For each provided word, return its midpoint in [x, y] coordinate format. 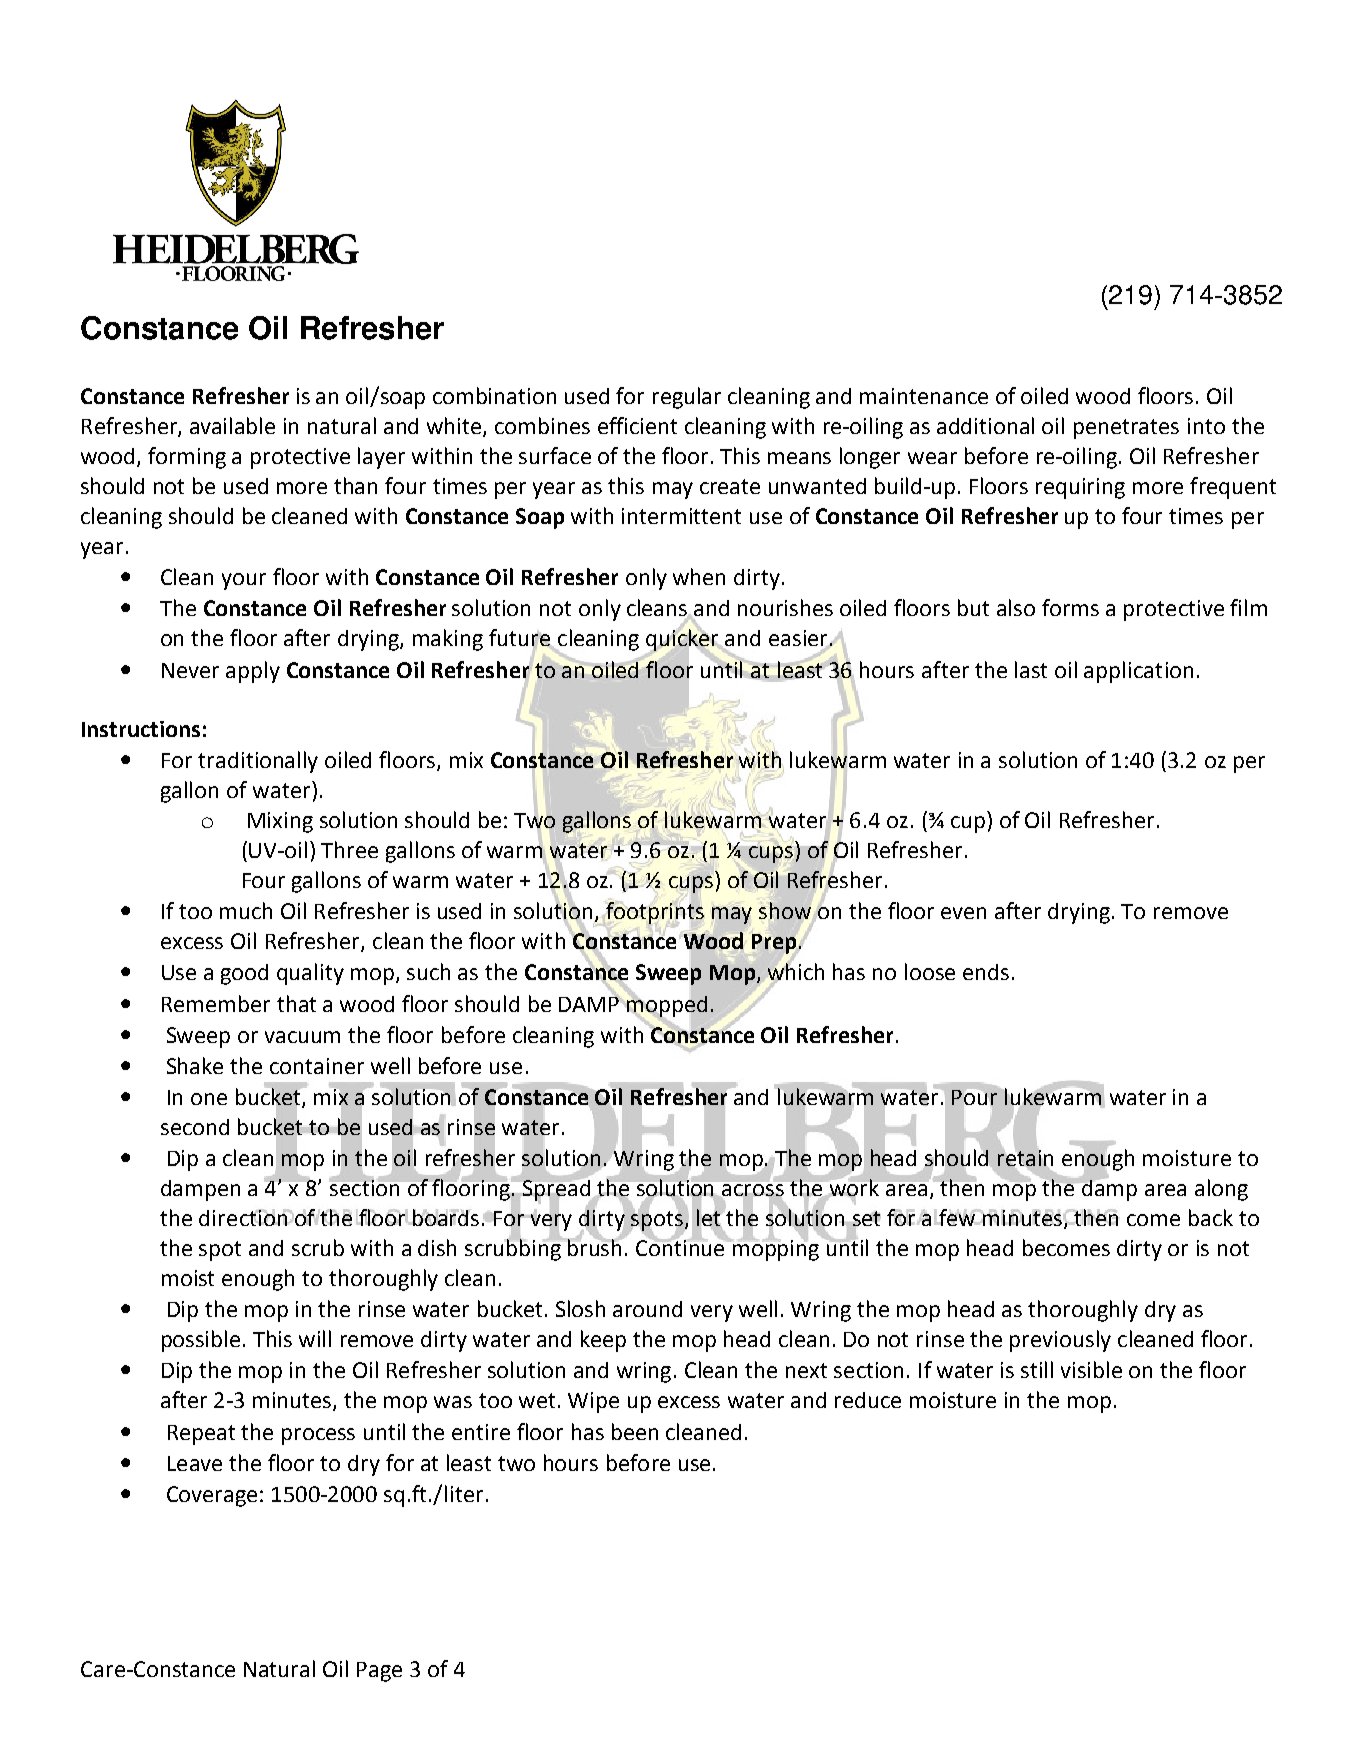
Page [379, 1672]
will [315, 1338]
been [635, 1431]
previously [1060, 1341]
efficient [637, 425]
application [1138, 672]
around [647, 1309]
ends [986, 972]
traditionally [258, 762]
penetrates [1126, 429]
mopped [668, 1005]
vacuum [302, 1037]
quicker [682, 640]
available [232, 425]
